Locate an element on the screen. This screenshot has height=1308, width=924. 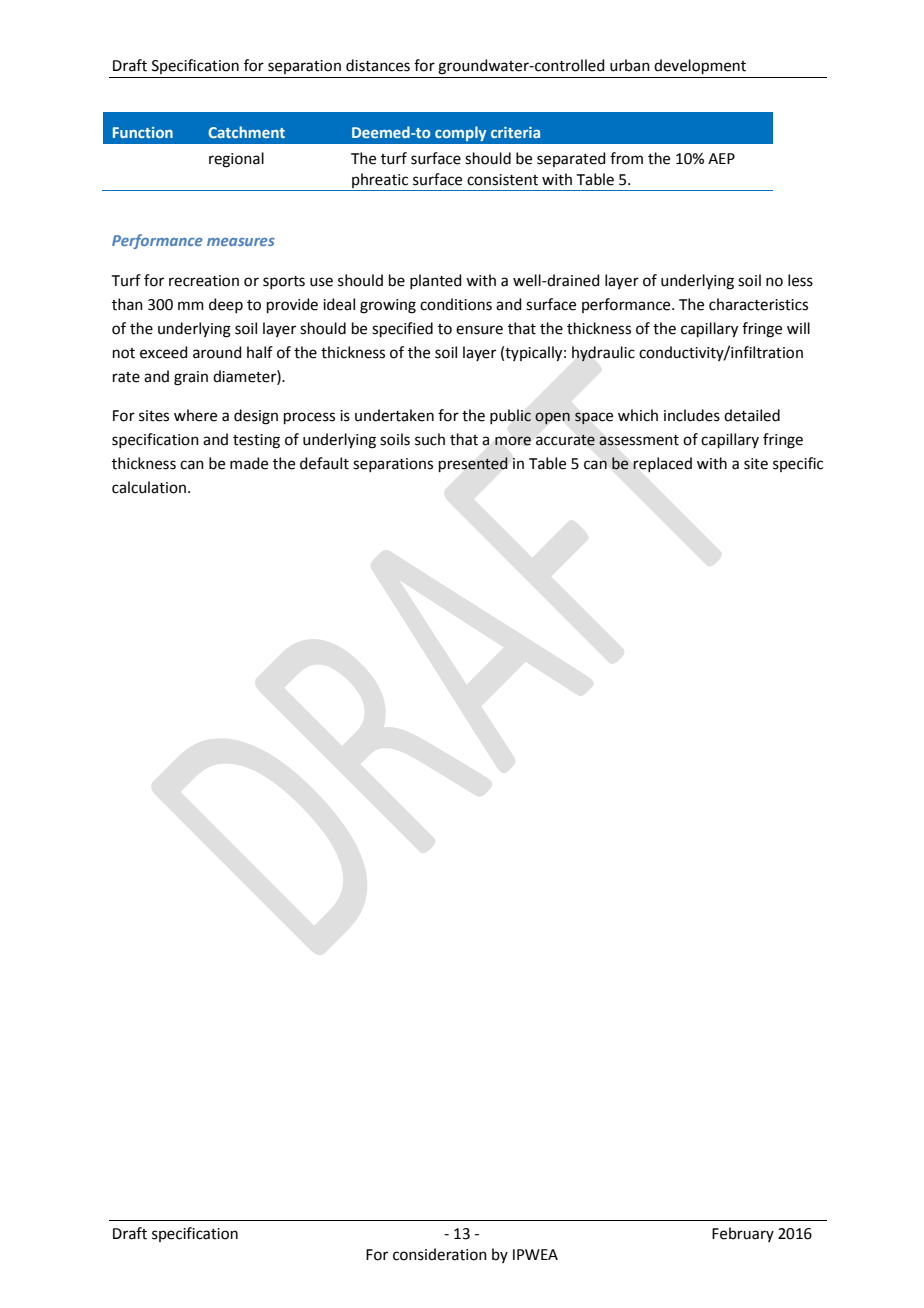
calculation is located at coordinates (149, 487).
